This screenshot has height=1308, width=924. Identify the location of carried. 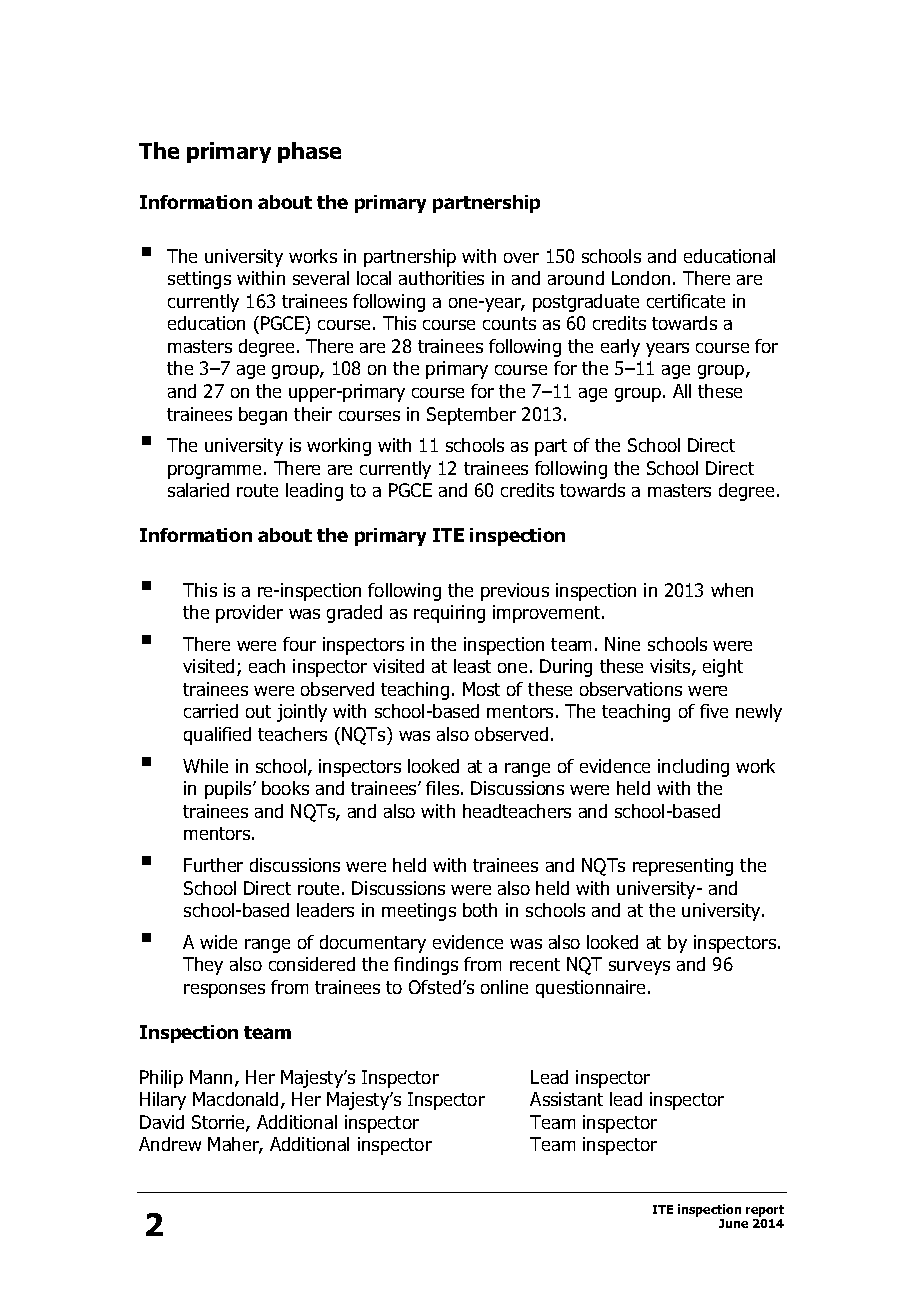
(211, 711).
